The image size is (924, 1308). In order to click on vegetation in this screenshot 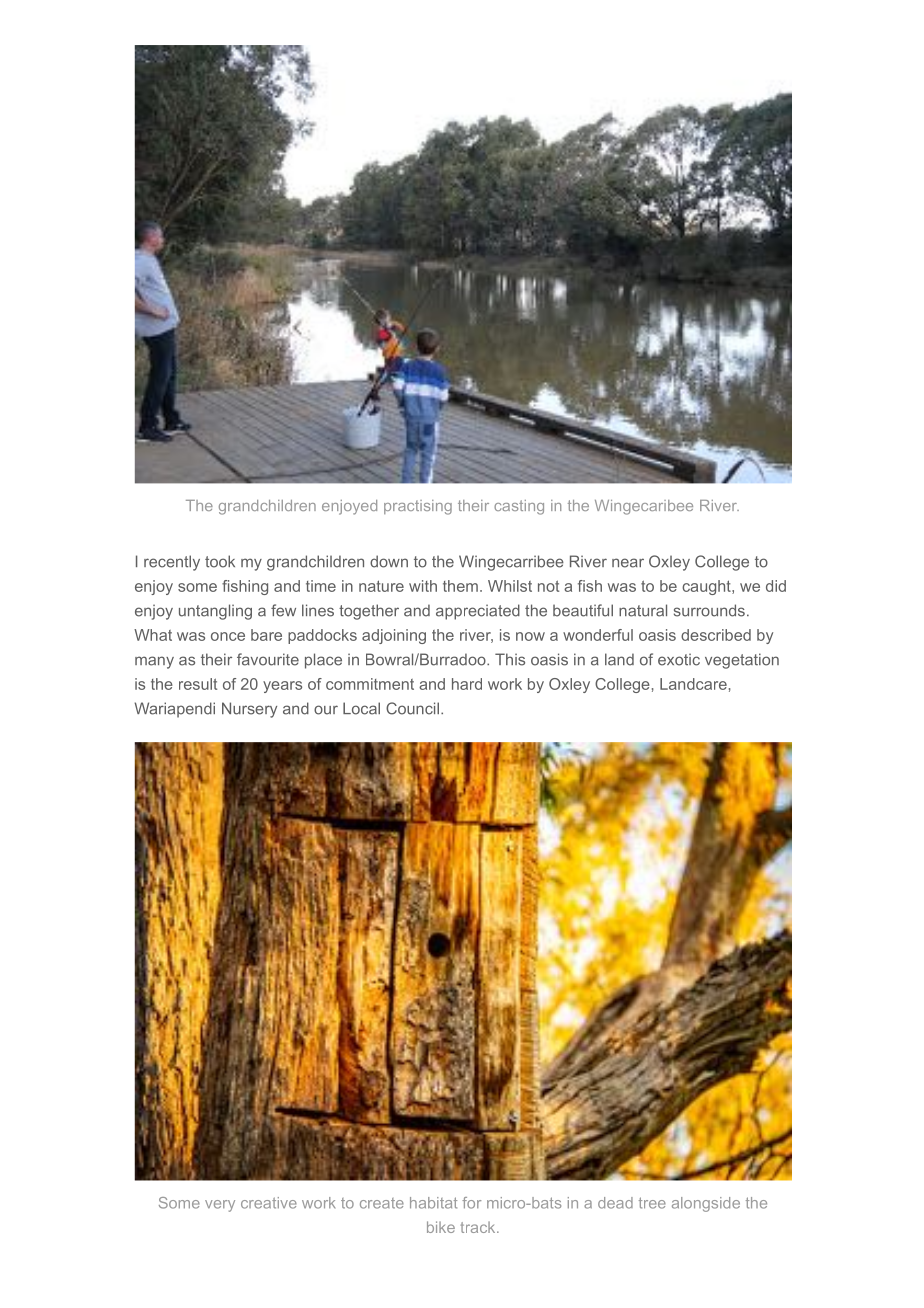, I will do `click(742, 661)`.
